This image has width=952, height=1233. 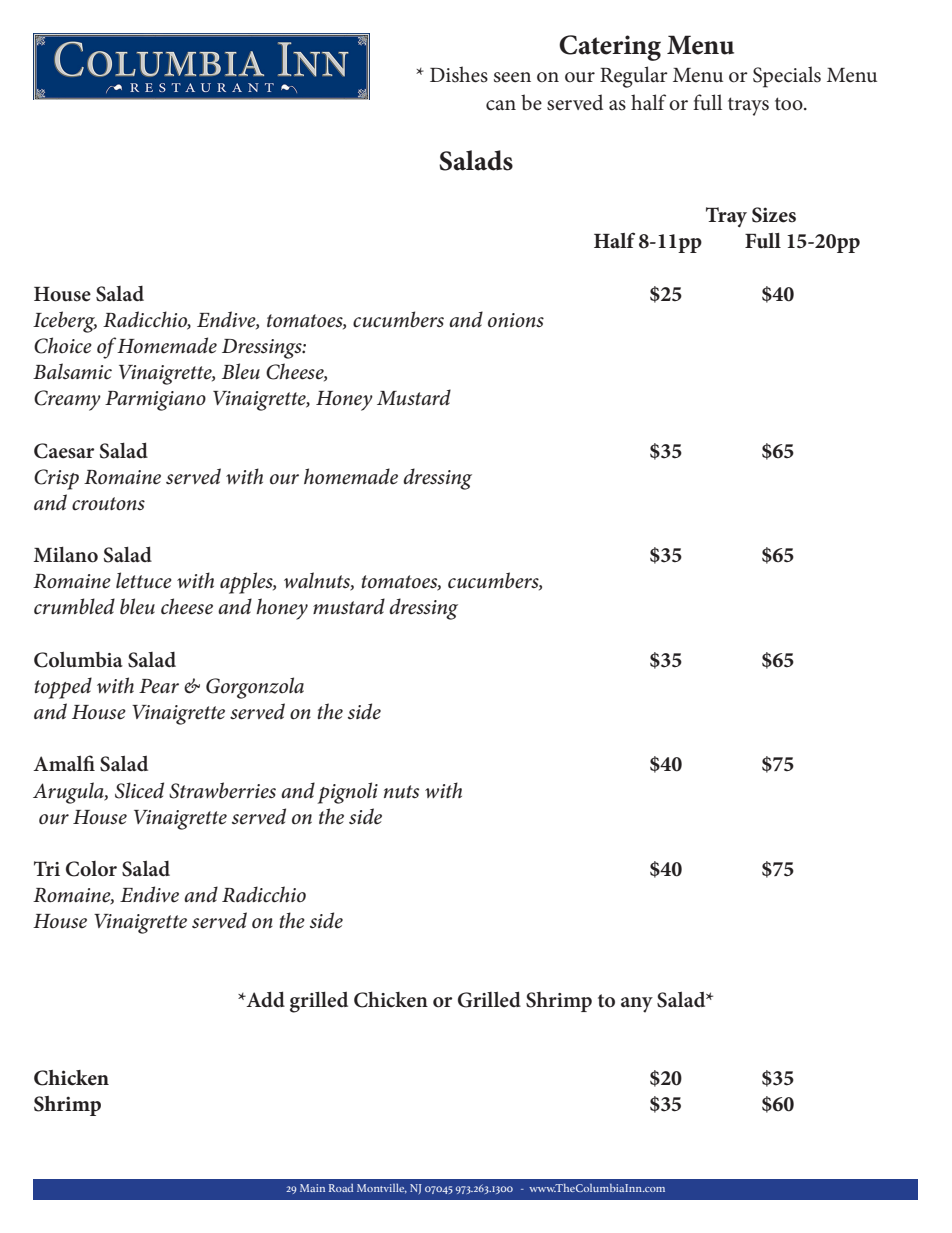 What do you see at coordinates (637, 1005) in the image?
I see `any` at bounding box center [637, 1005].
